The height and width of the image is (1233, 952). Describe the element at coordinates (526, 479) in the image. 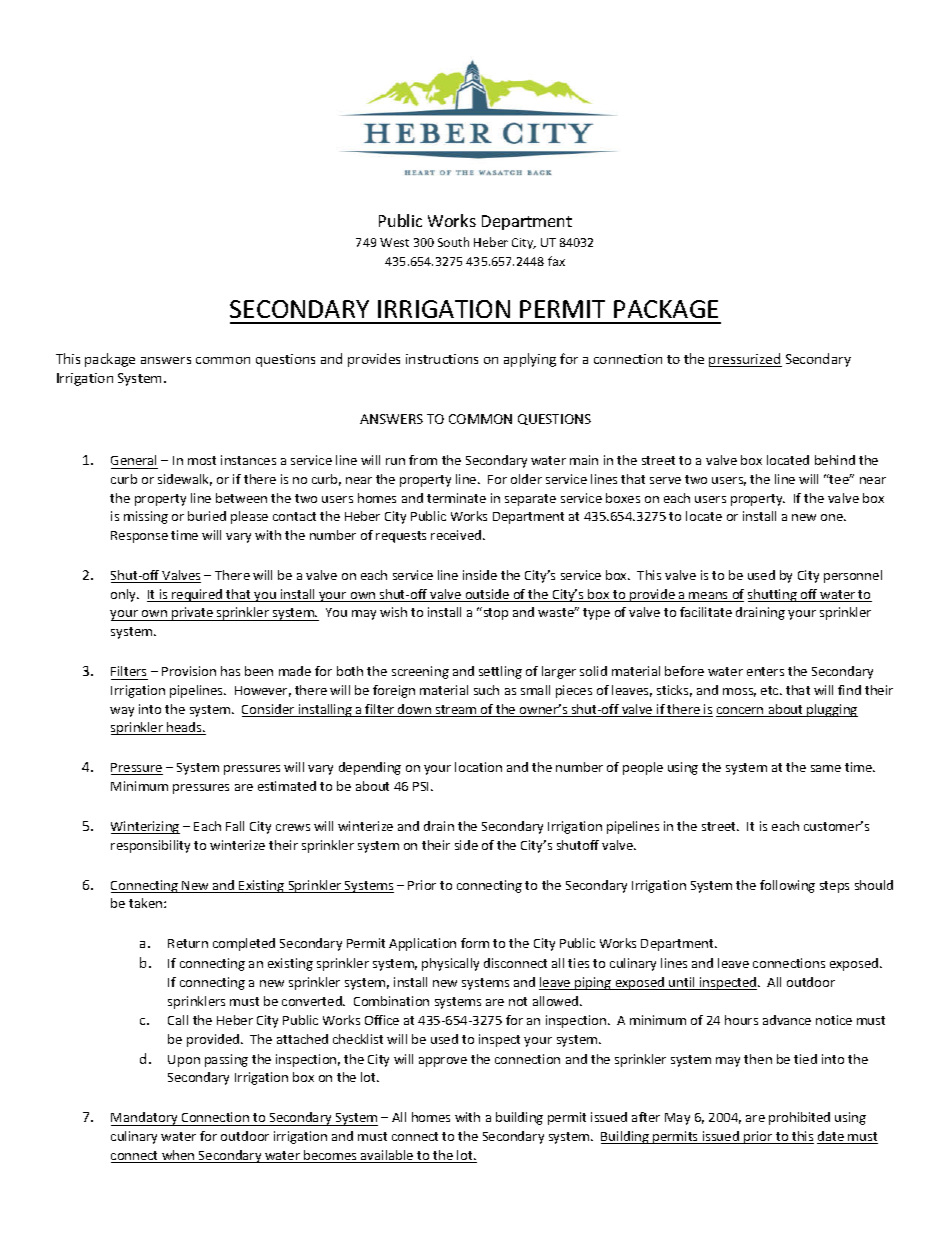

I see `older` at that location.
